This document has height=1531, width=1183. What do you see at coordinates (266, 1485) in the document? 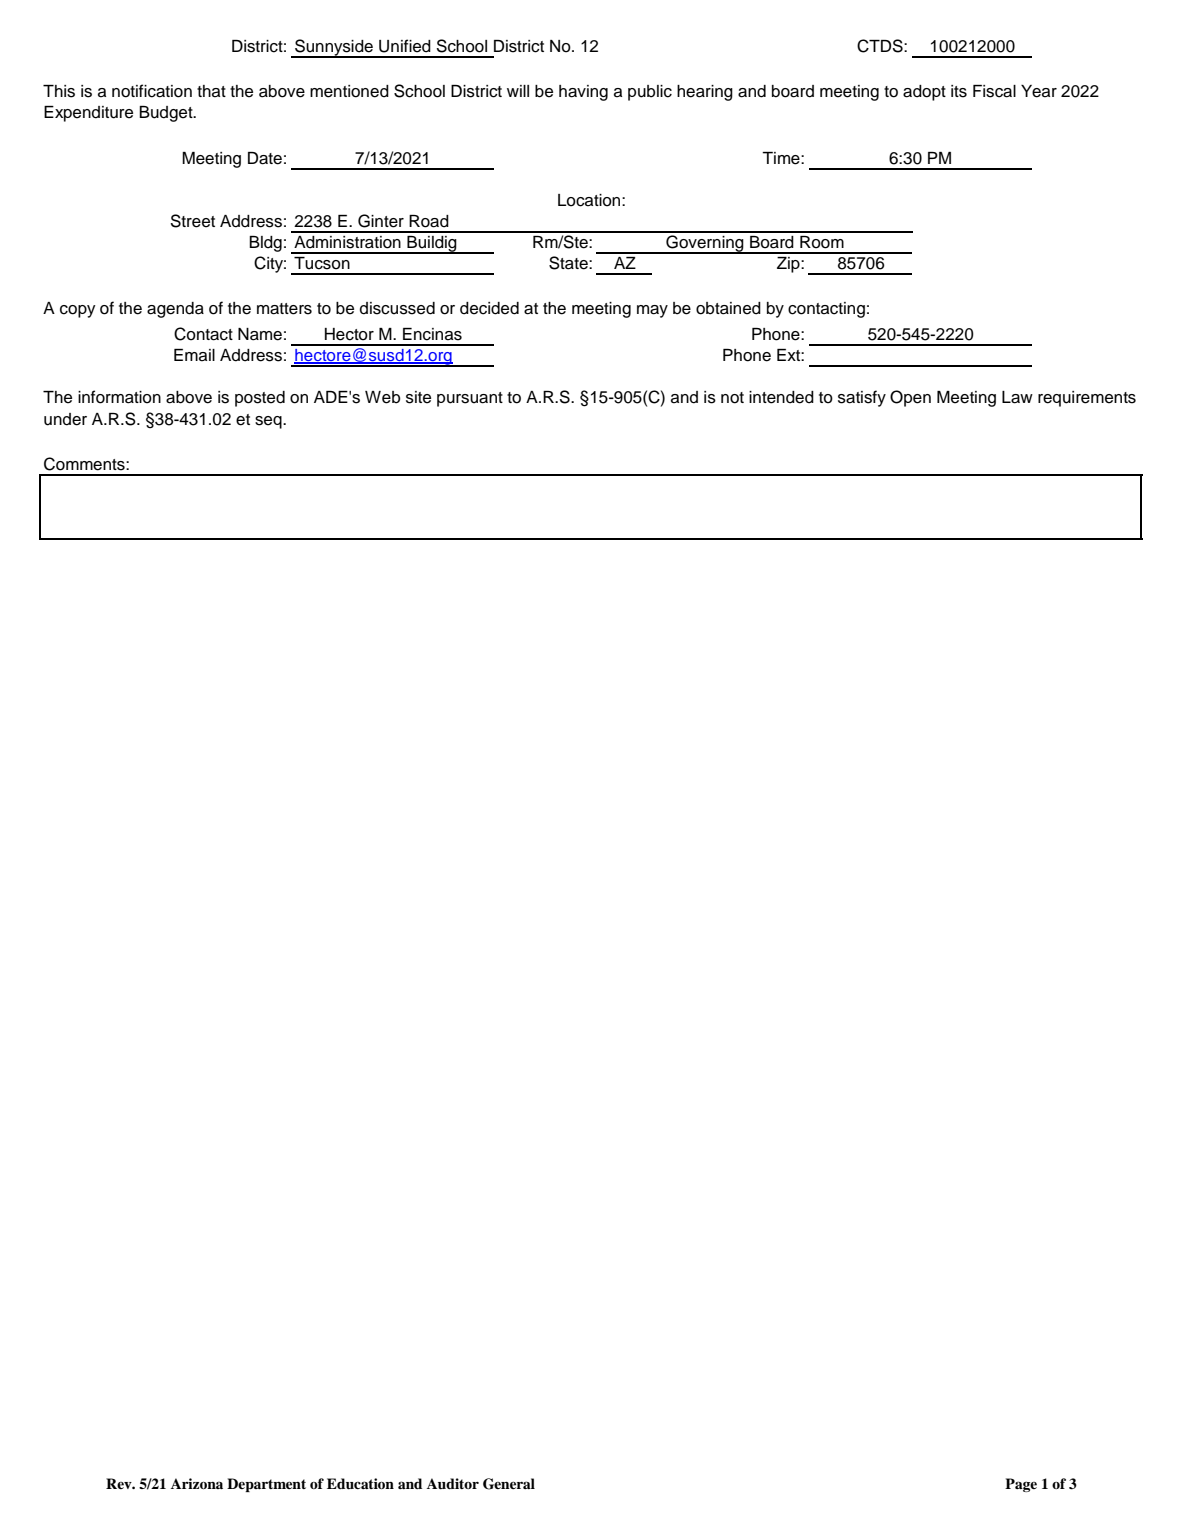
I see `Department` at bounding box center [266, 1485].
